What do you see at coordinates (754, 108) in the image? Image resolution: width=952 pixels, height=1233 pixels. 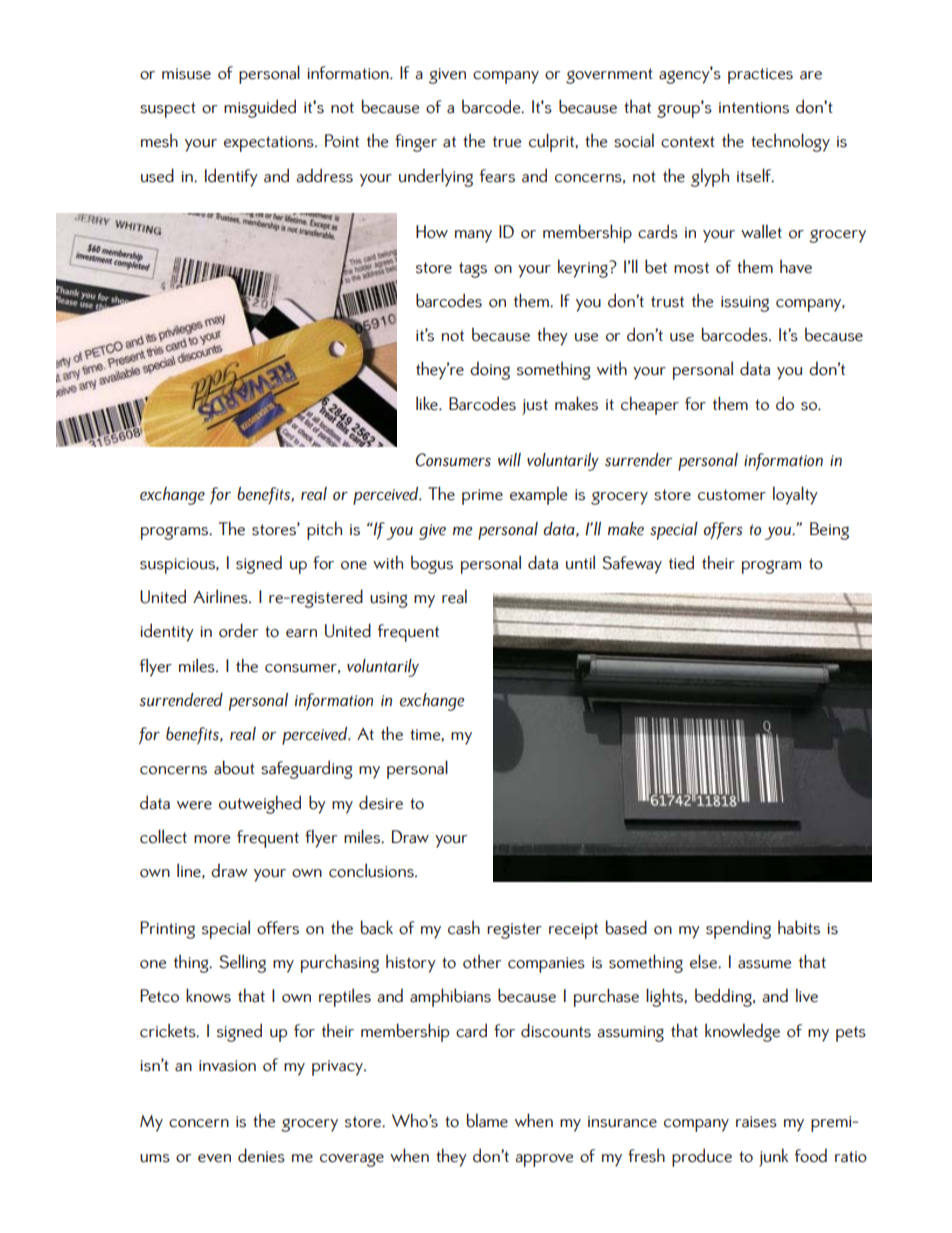 I see `intentions` at bounding box center [754, 108].
